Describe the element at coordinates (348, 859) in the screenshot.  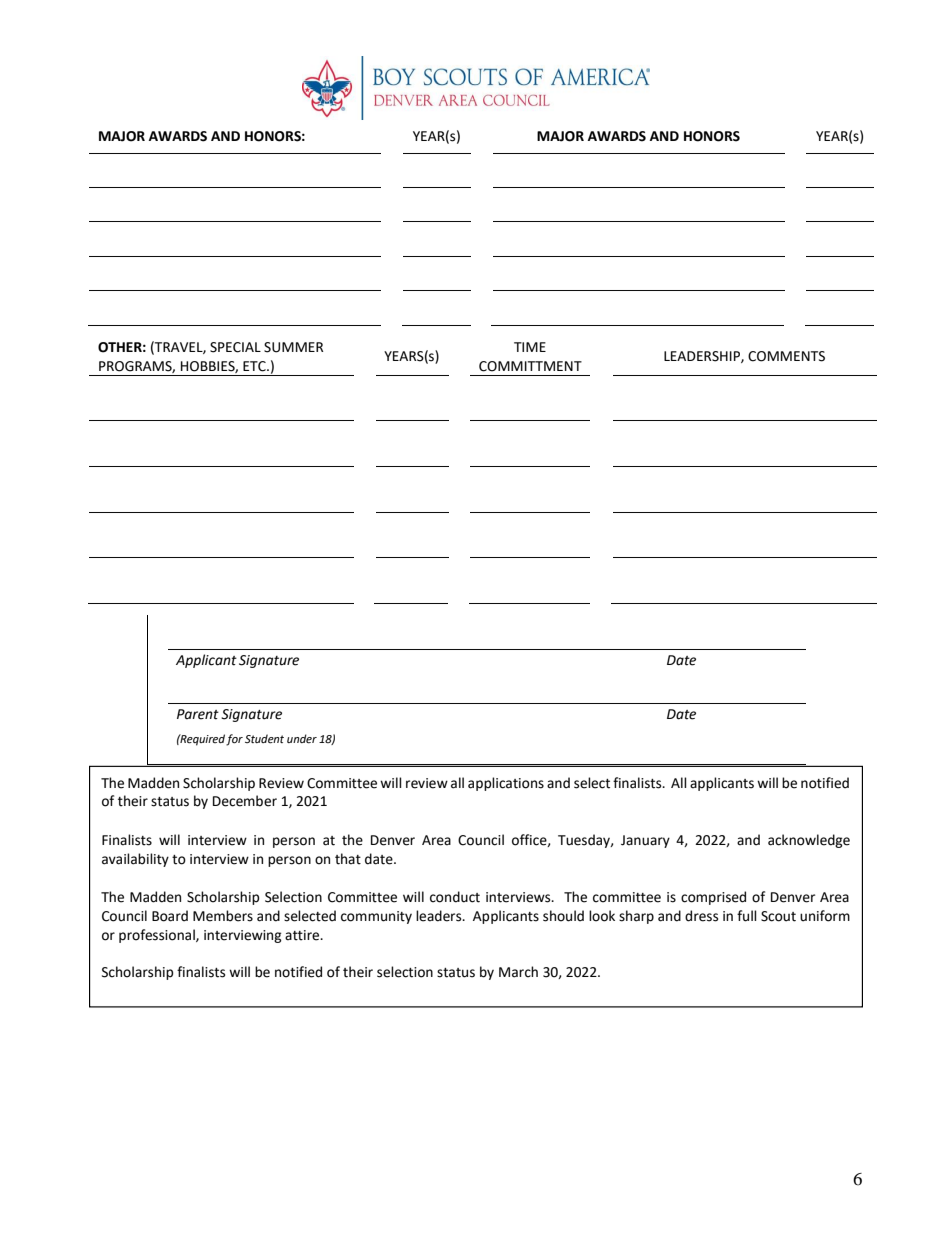
I see `that` at that location.
